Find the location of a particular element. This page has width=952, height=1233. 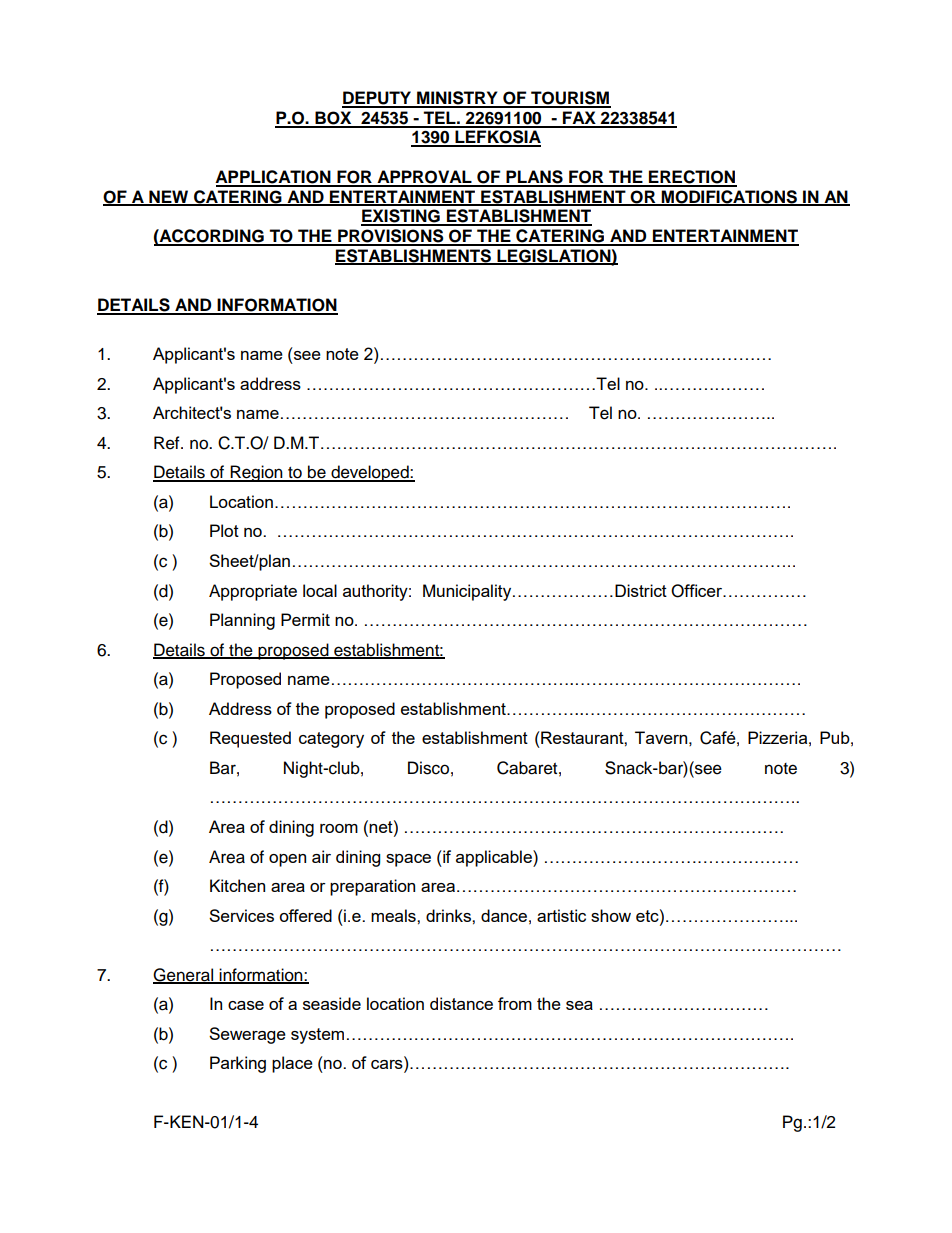

MINISTRY is located at coordinates (457, 99).
